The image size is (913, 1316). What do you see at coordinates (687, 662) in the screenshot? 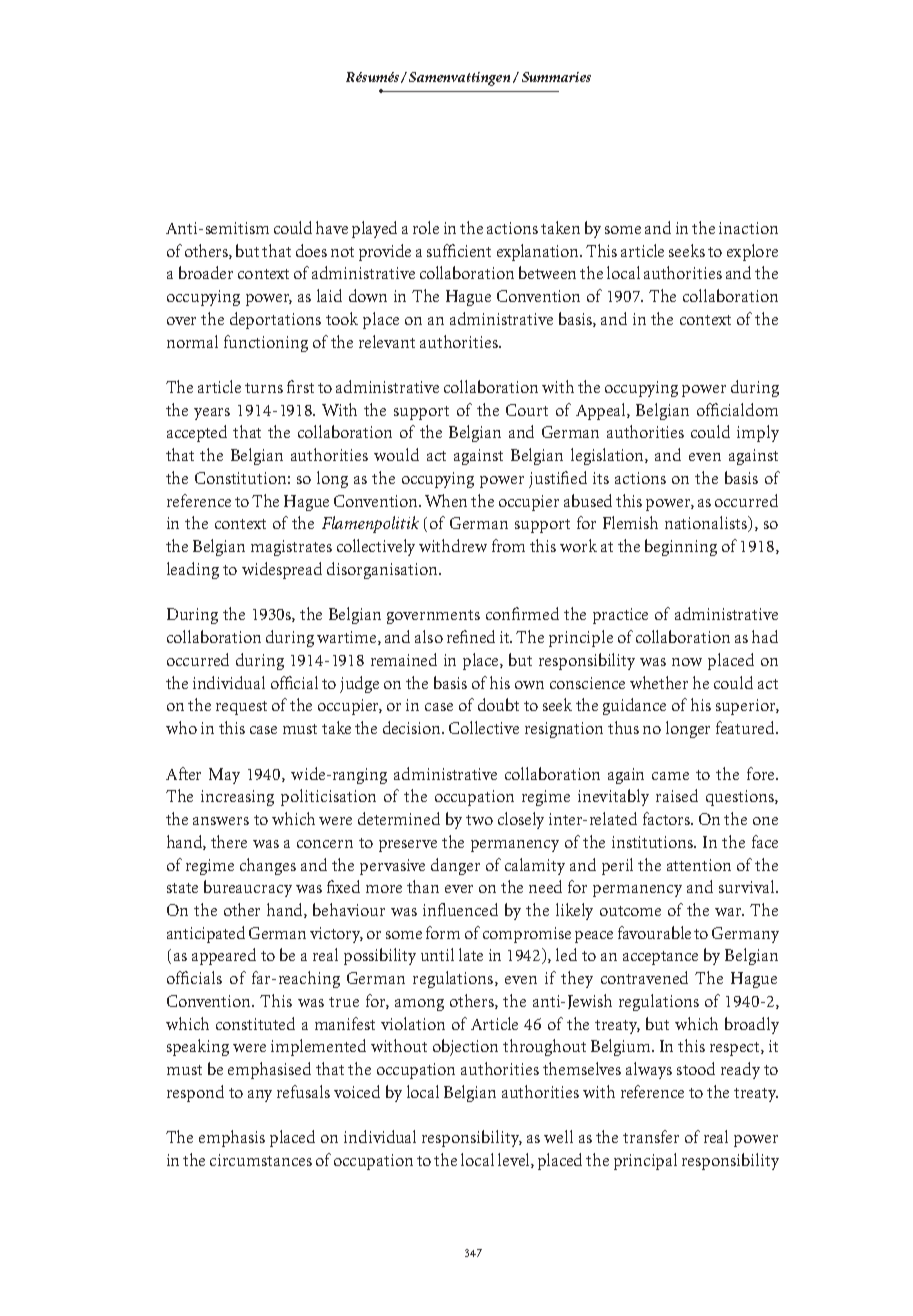
I see `now` at bounding box center [687, 662].
